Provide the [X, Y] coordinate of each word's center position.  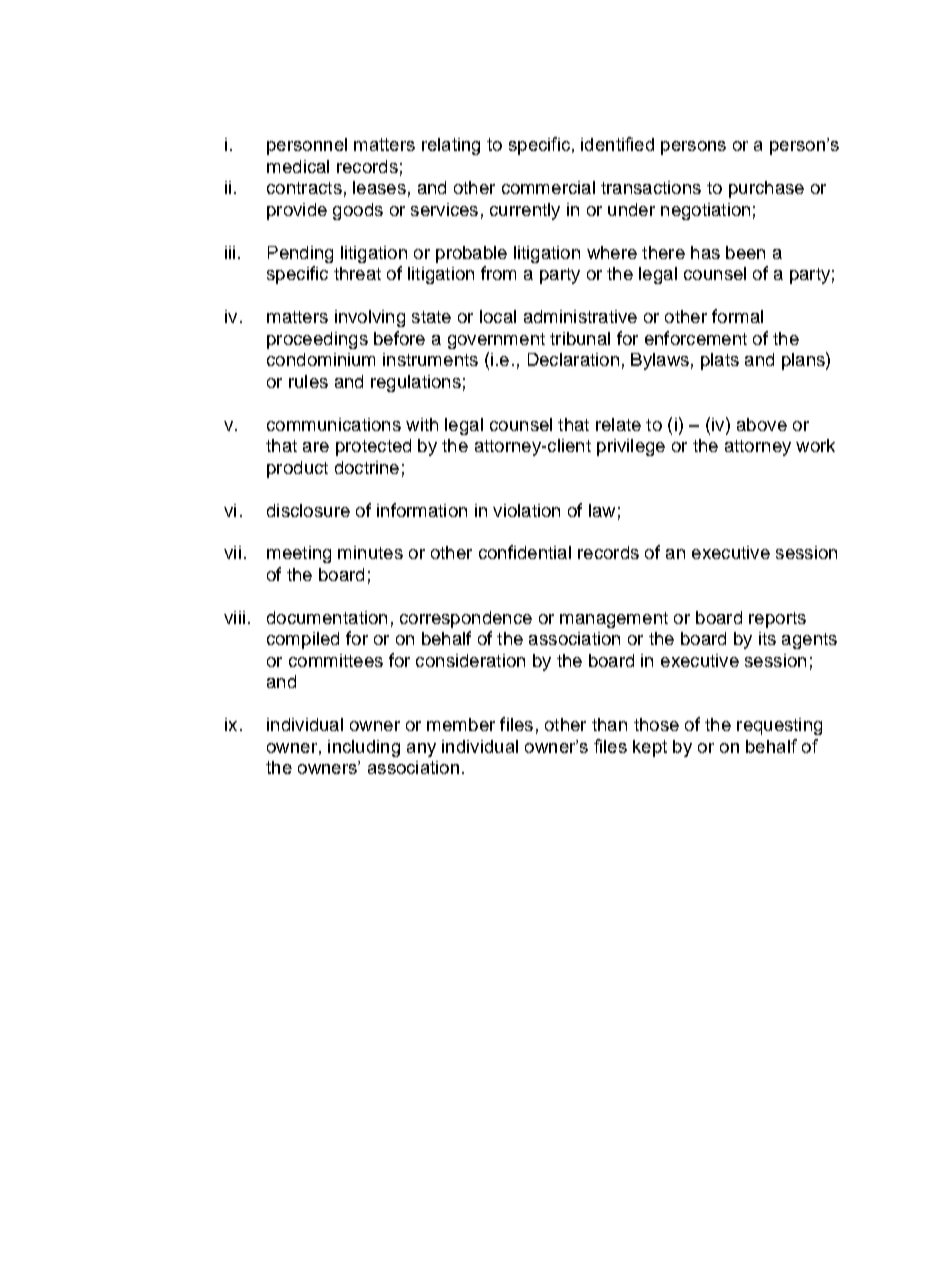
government [496, 341]
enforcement [696, 338]
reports [777, 620]
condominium [321, 359]
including [364, 748]
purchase [766, 189]
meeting [299, 554]
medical [298, 166]
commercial [548, 187]
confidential [525, 552]
